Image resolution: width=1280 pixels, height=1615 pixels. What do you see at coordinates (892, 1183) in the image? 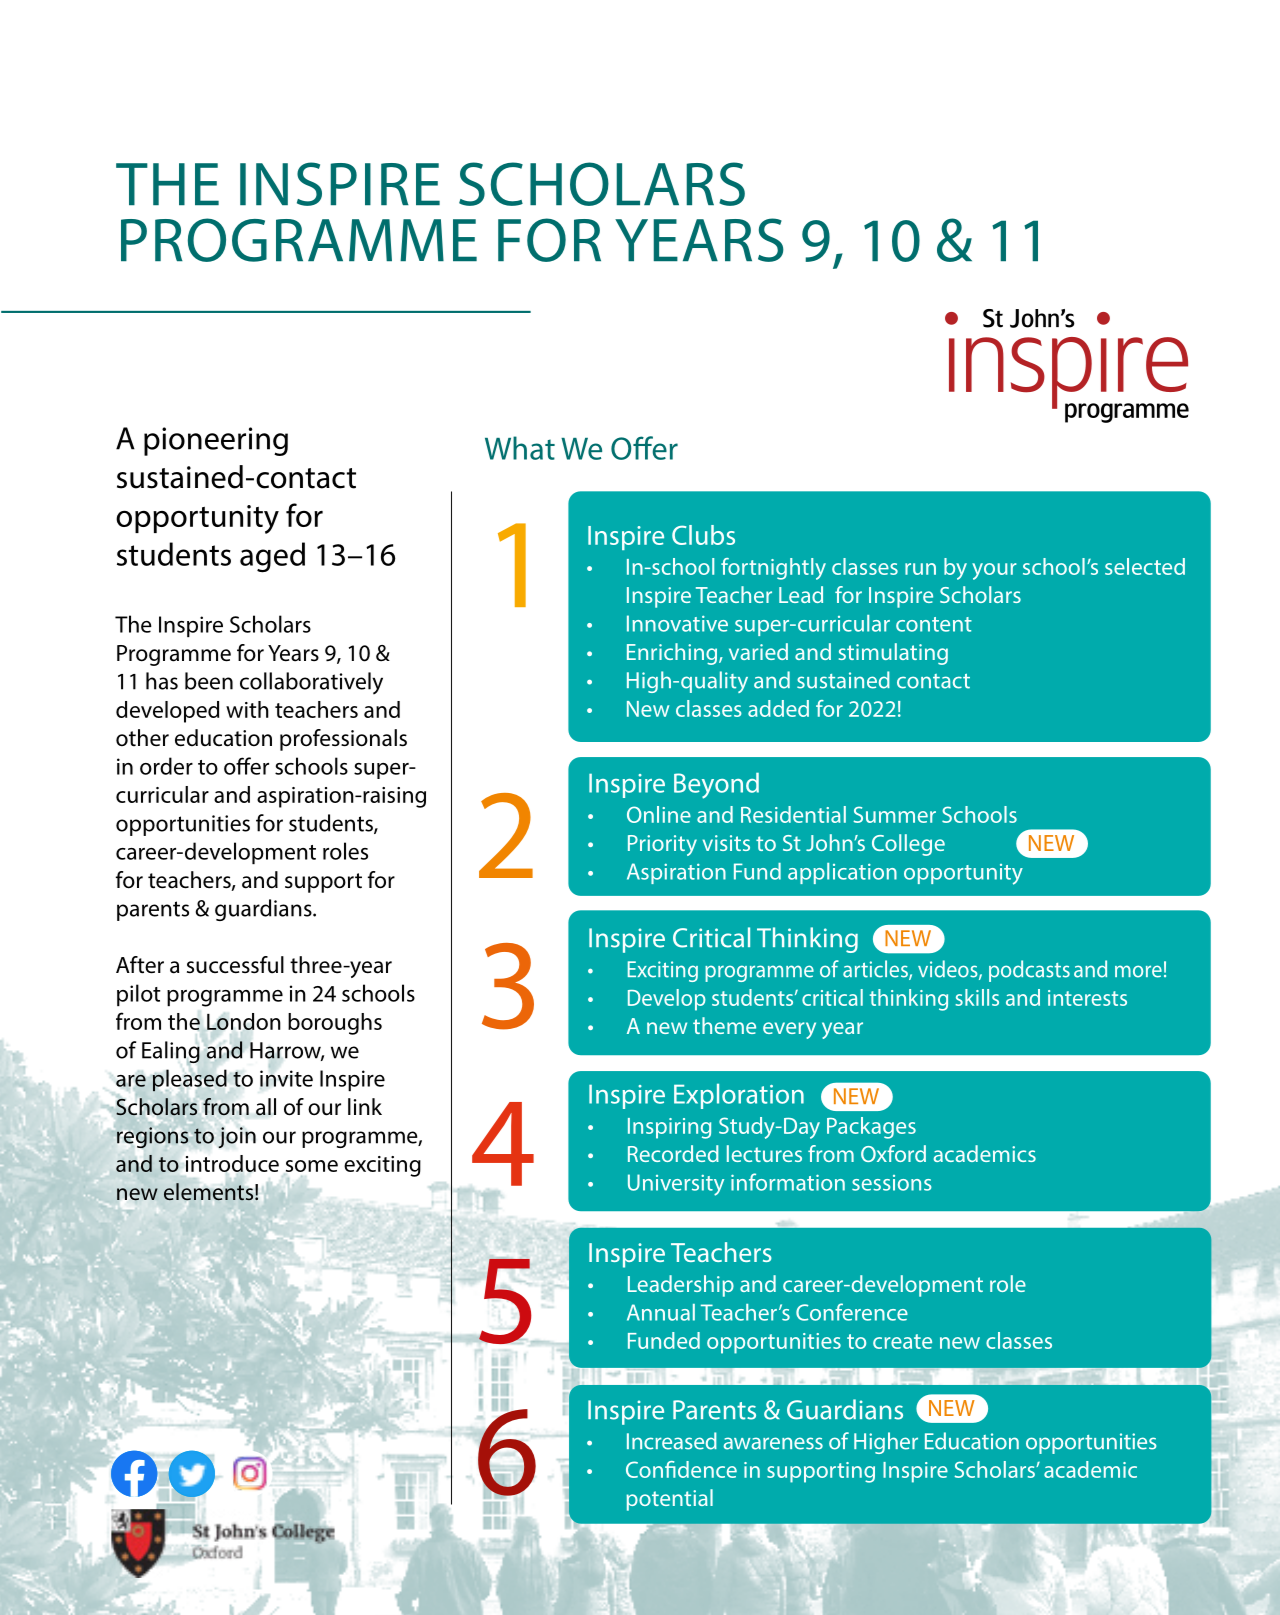
I see `sessions` at bounding box center [892, 1183].
